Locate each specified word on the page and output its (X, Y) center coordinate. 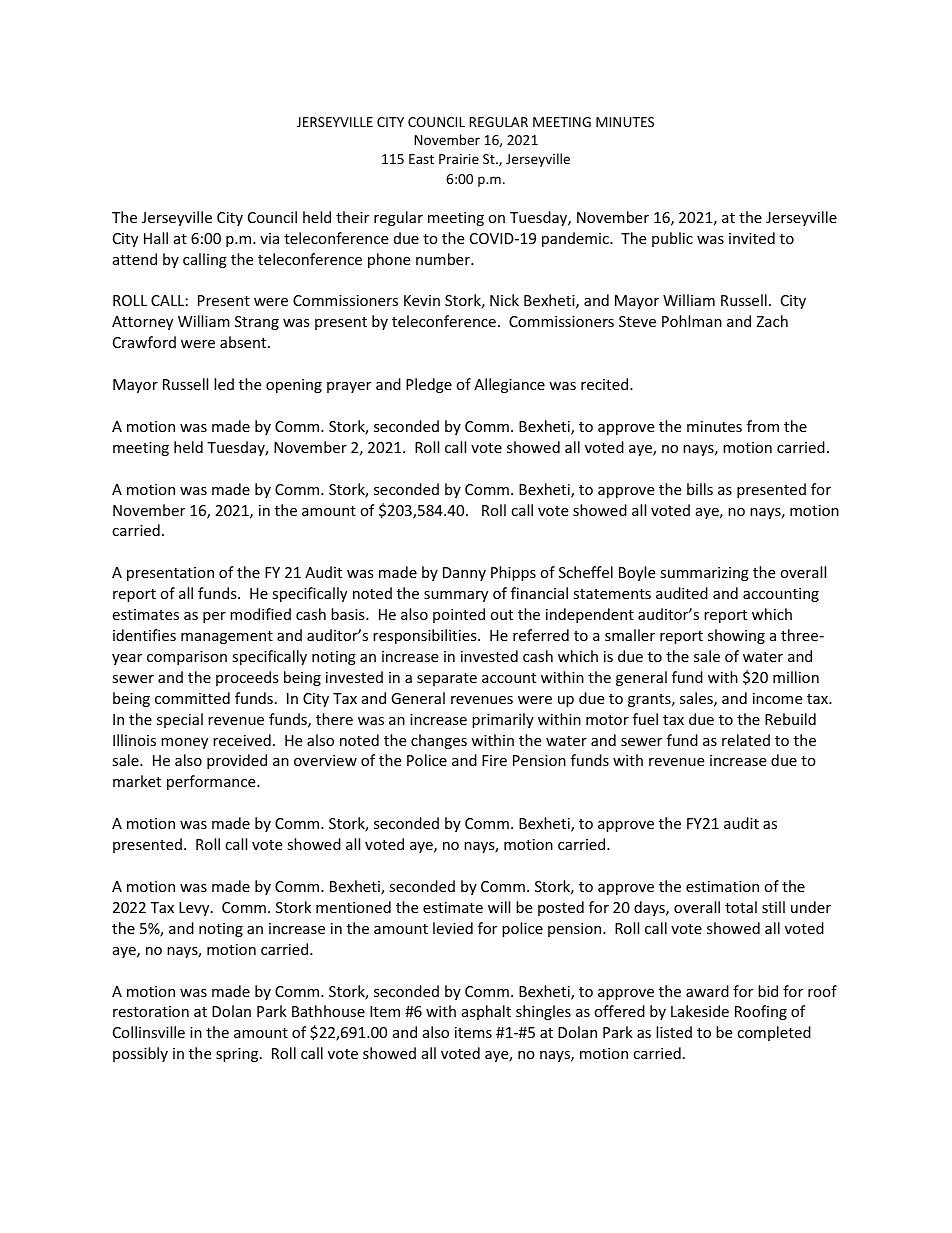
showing (736, 636)
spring (238, 1055)
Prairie (459, 159)
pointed (459, 615)
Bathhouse (328, 1011)
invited (752, 238)
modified (260, 614)
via (269, 238)
